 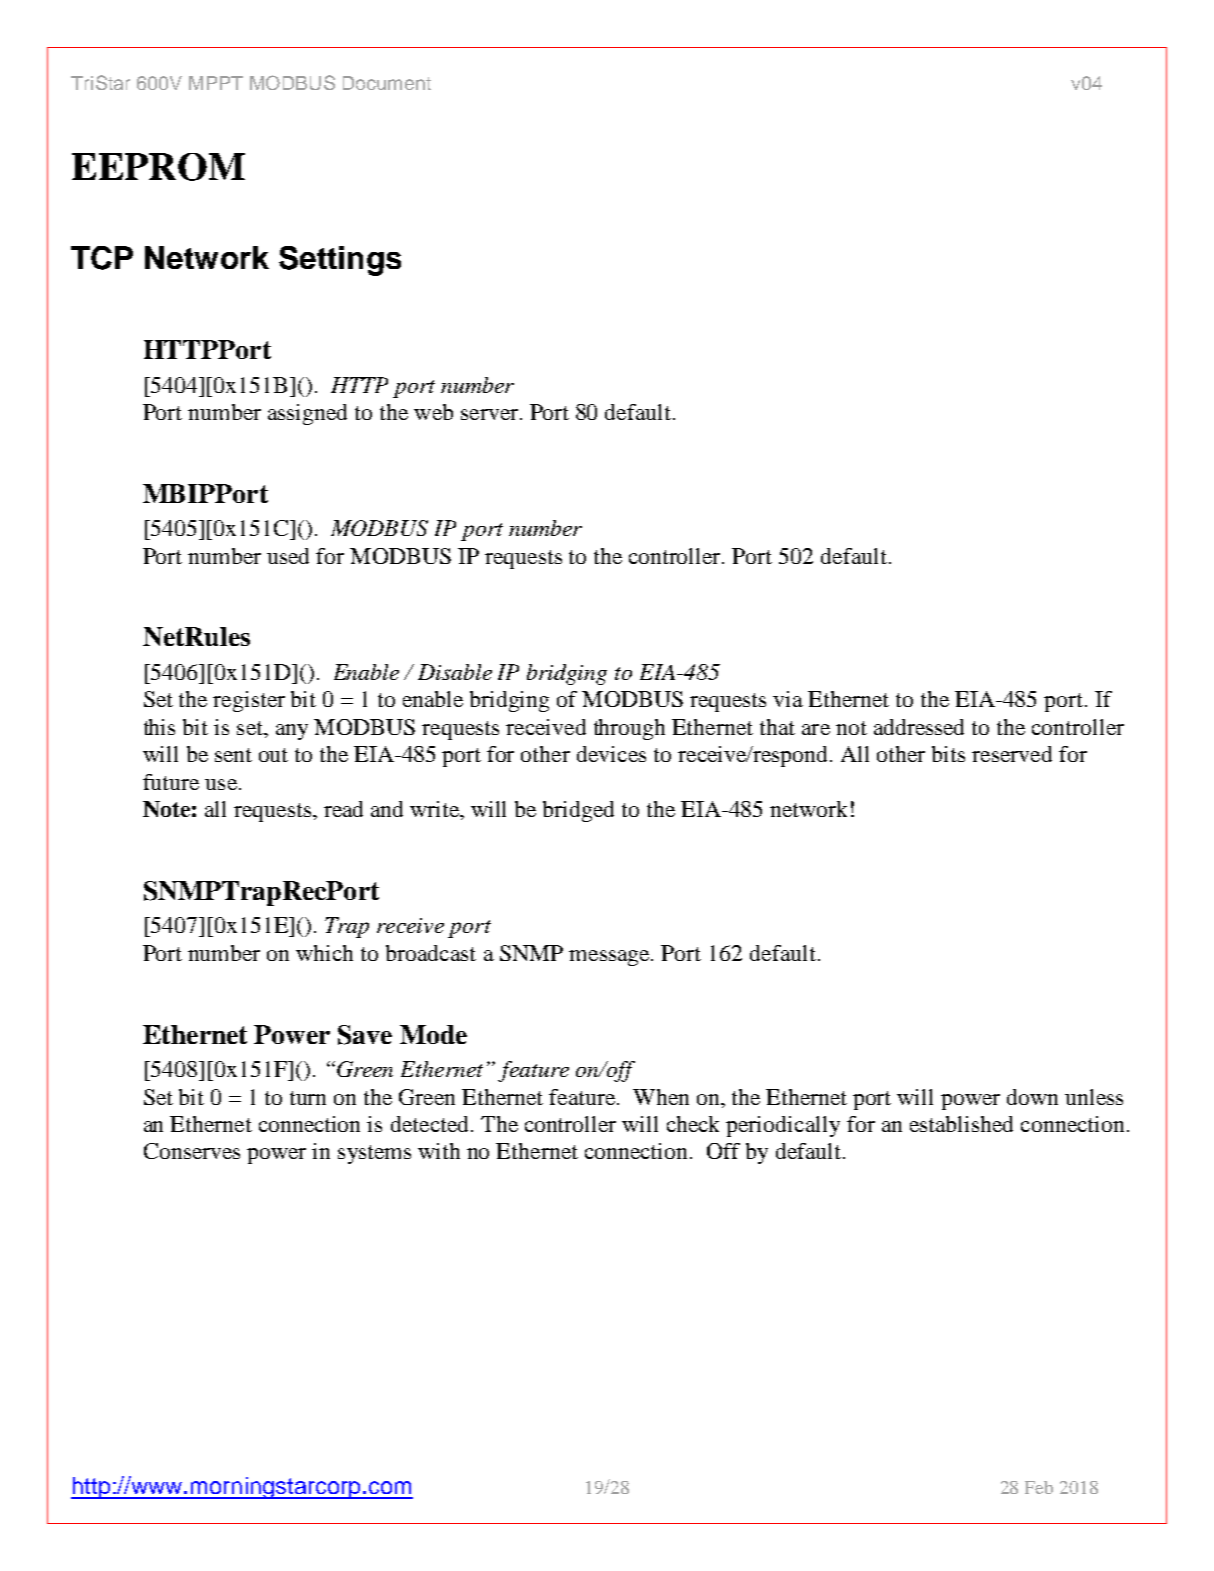 I want to click on server, so click(x=491, y=414).
